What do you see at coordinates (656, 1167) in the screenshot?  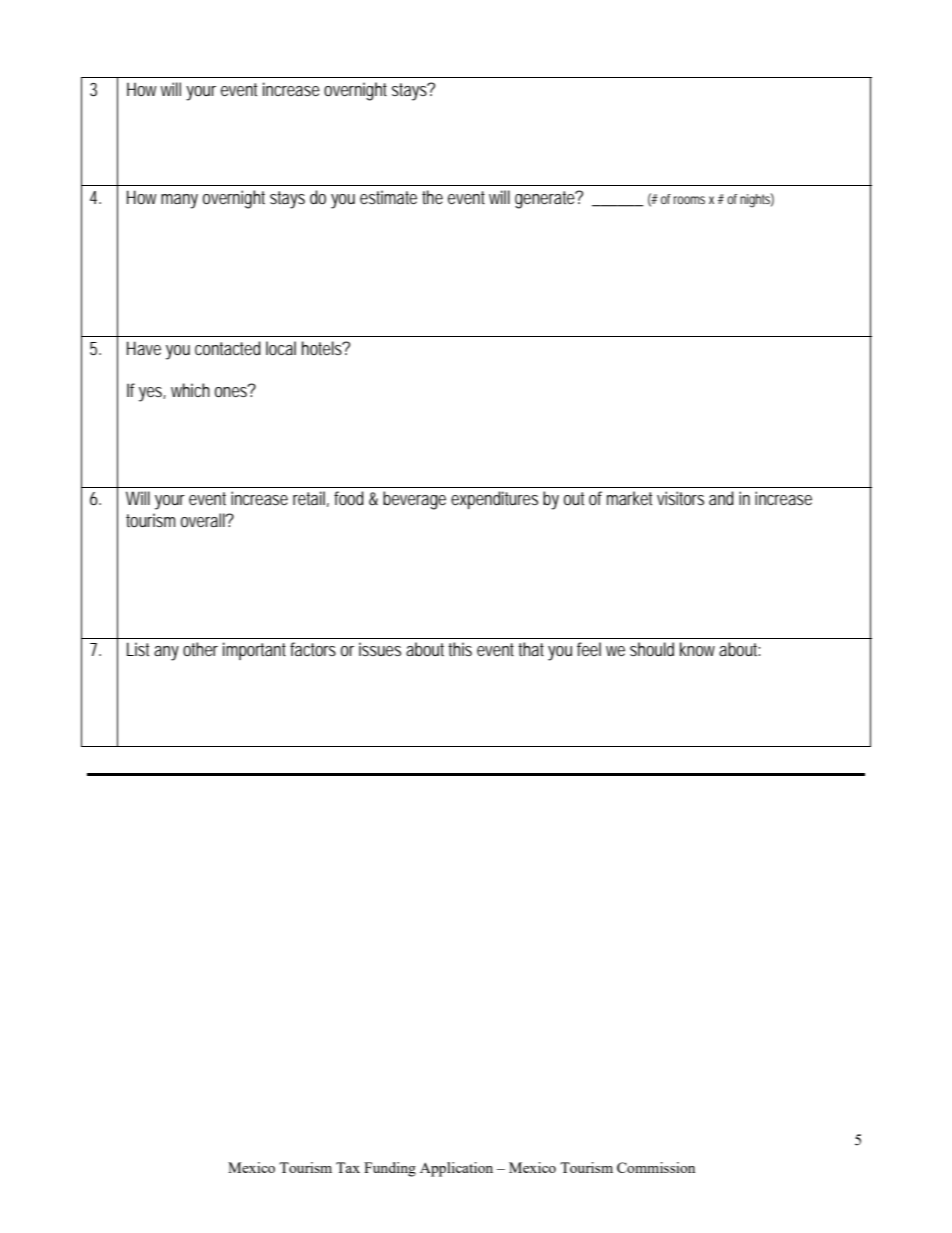 I see `Commission` at bounding box center [656, 1167].
